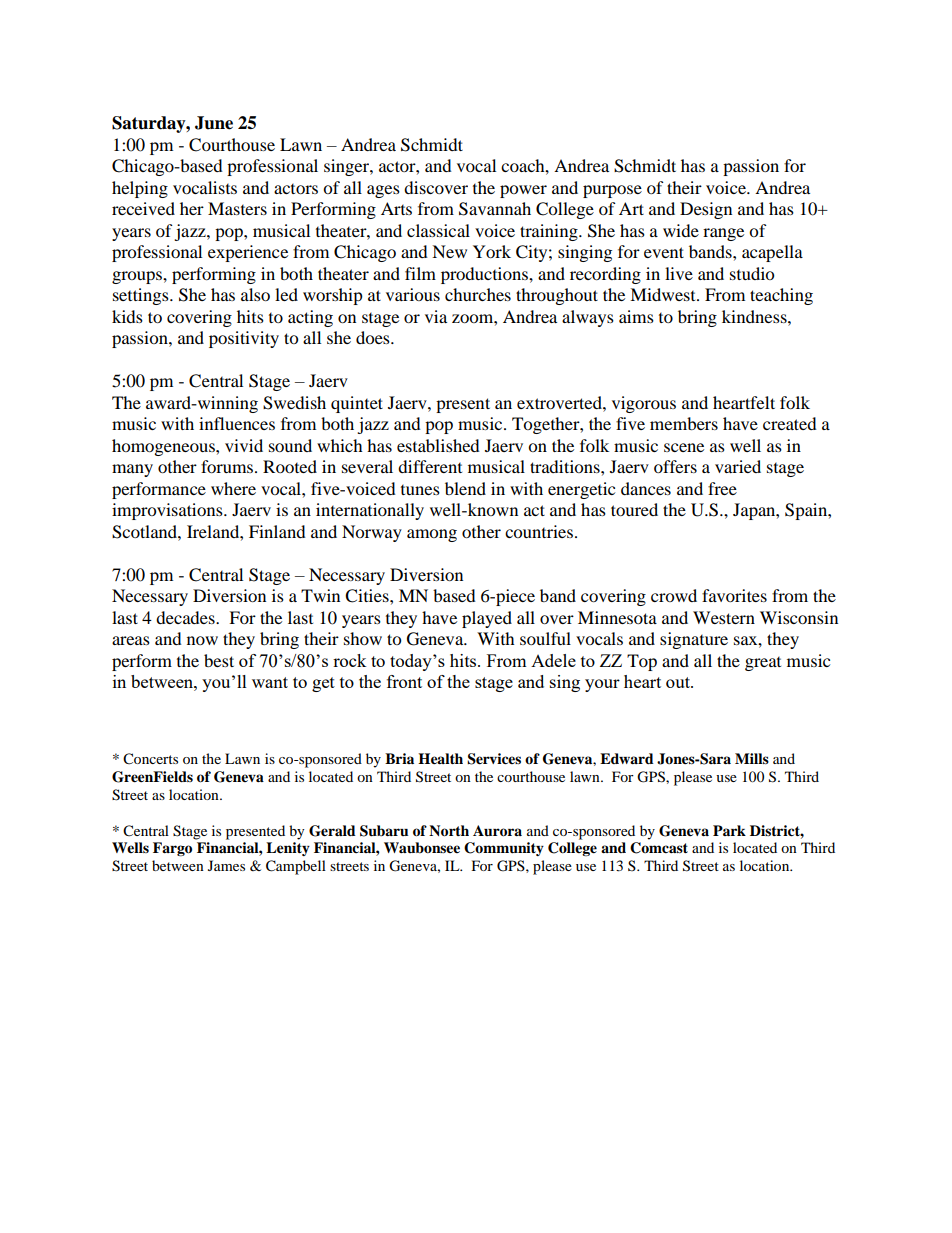 This screenshot has height=1233, width=952. Describe the element at coordinates (729, 830) in the screenshot. I see `Park` at that location.
